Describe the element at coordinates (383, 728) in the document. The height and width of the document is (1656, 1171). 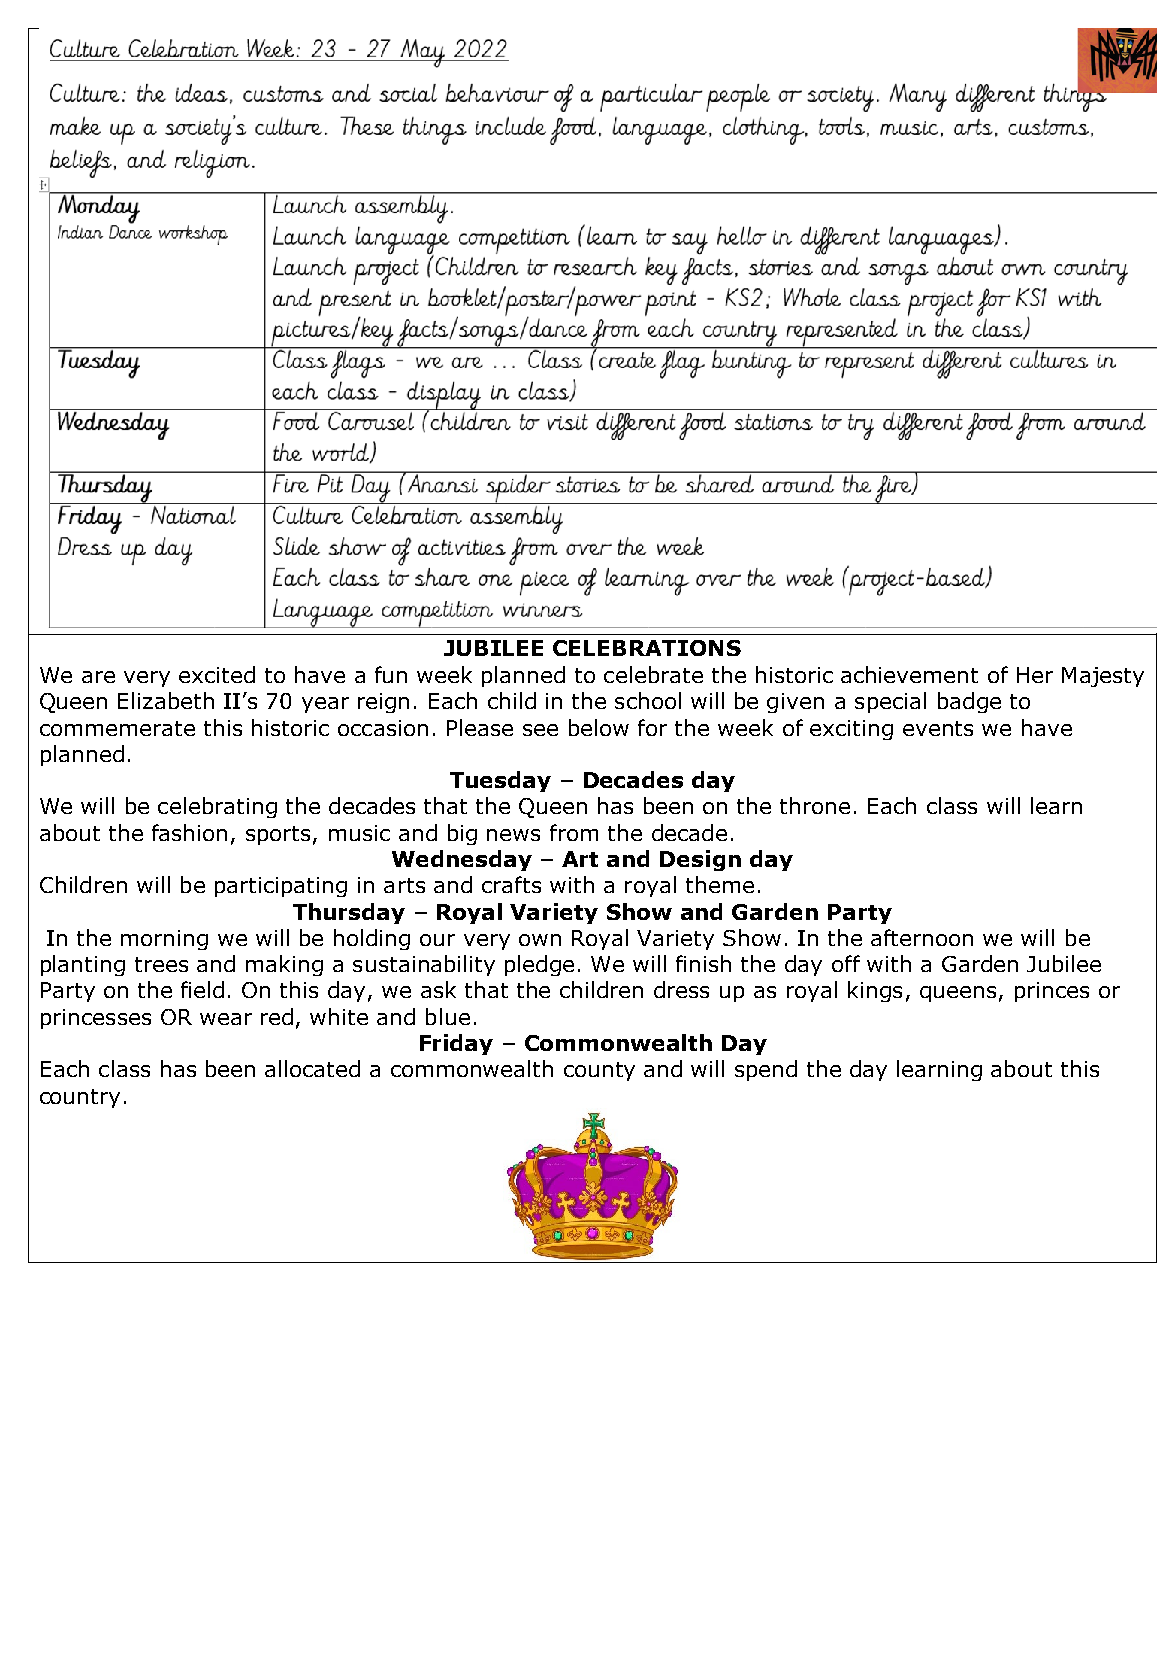
I see `occasion` at that location.
